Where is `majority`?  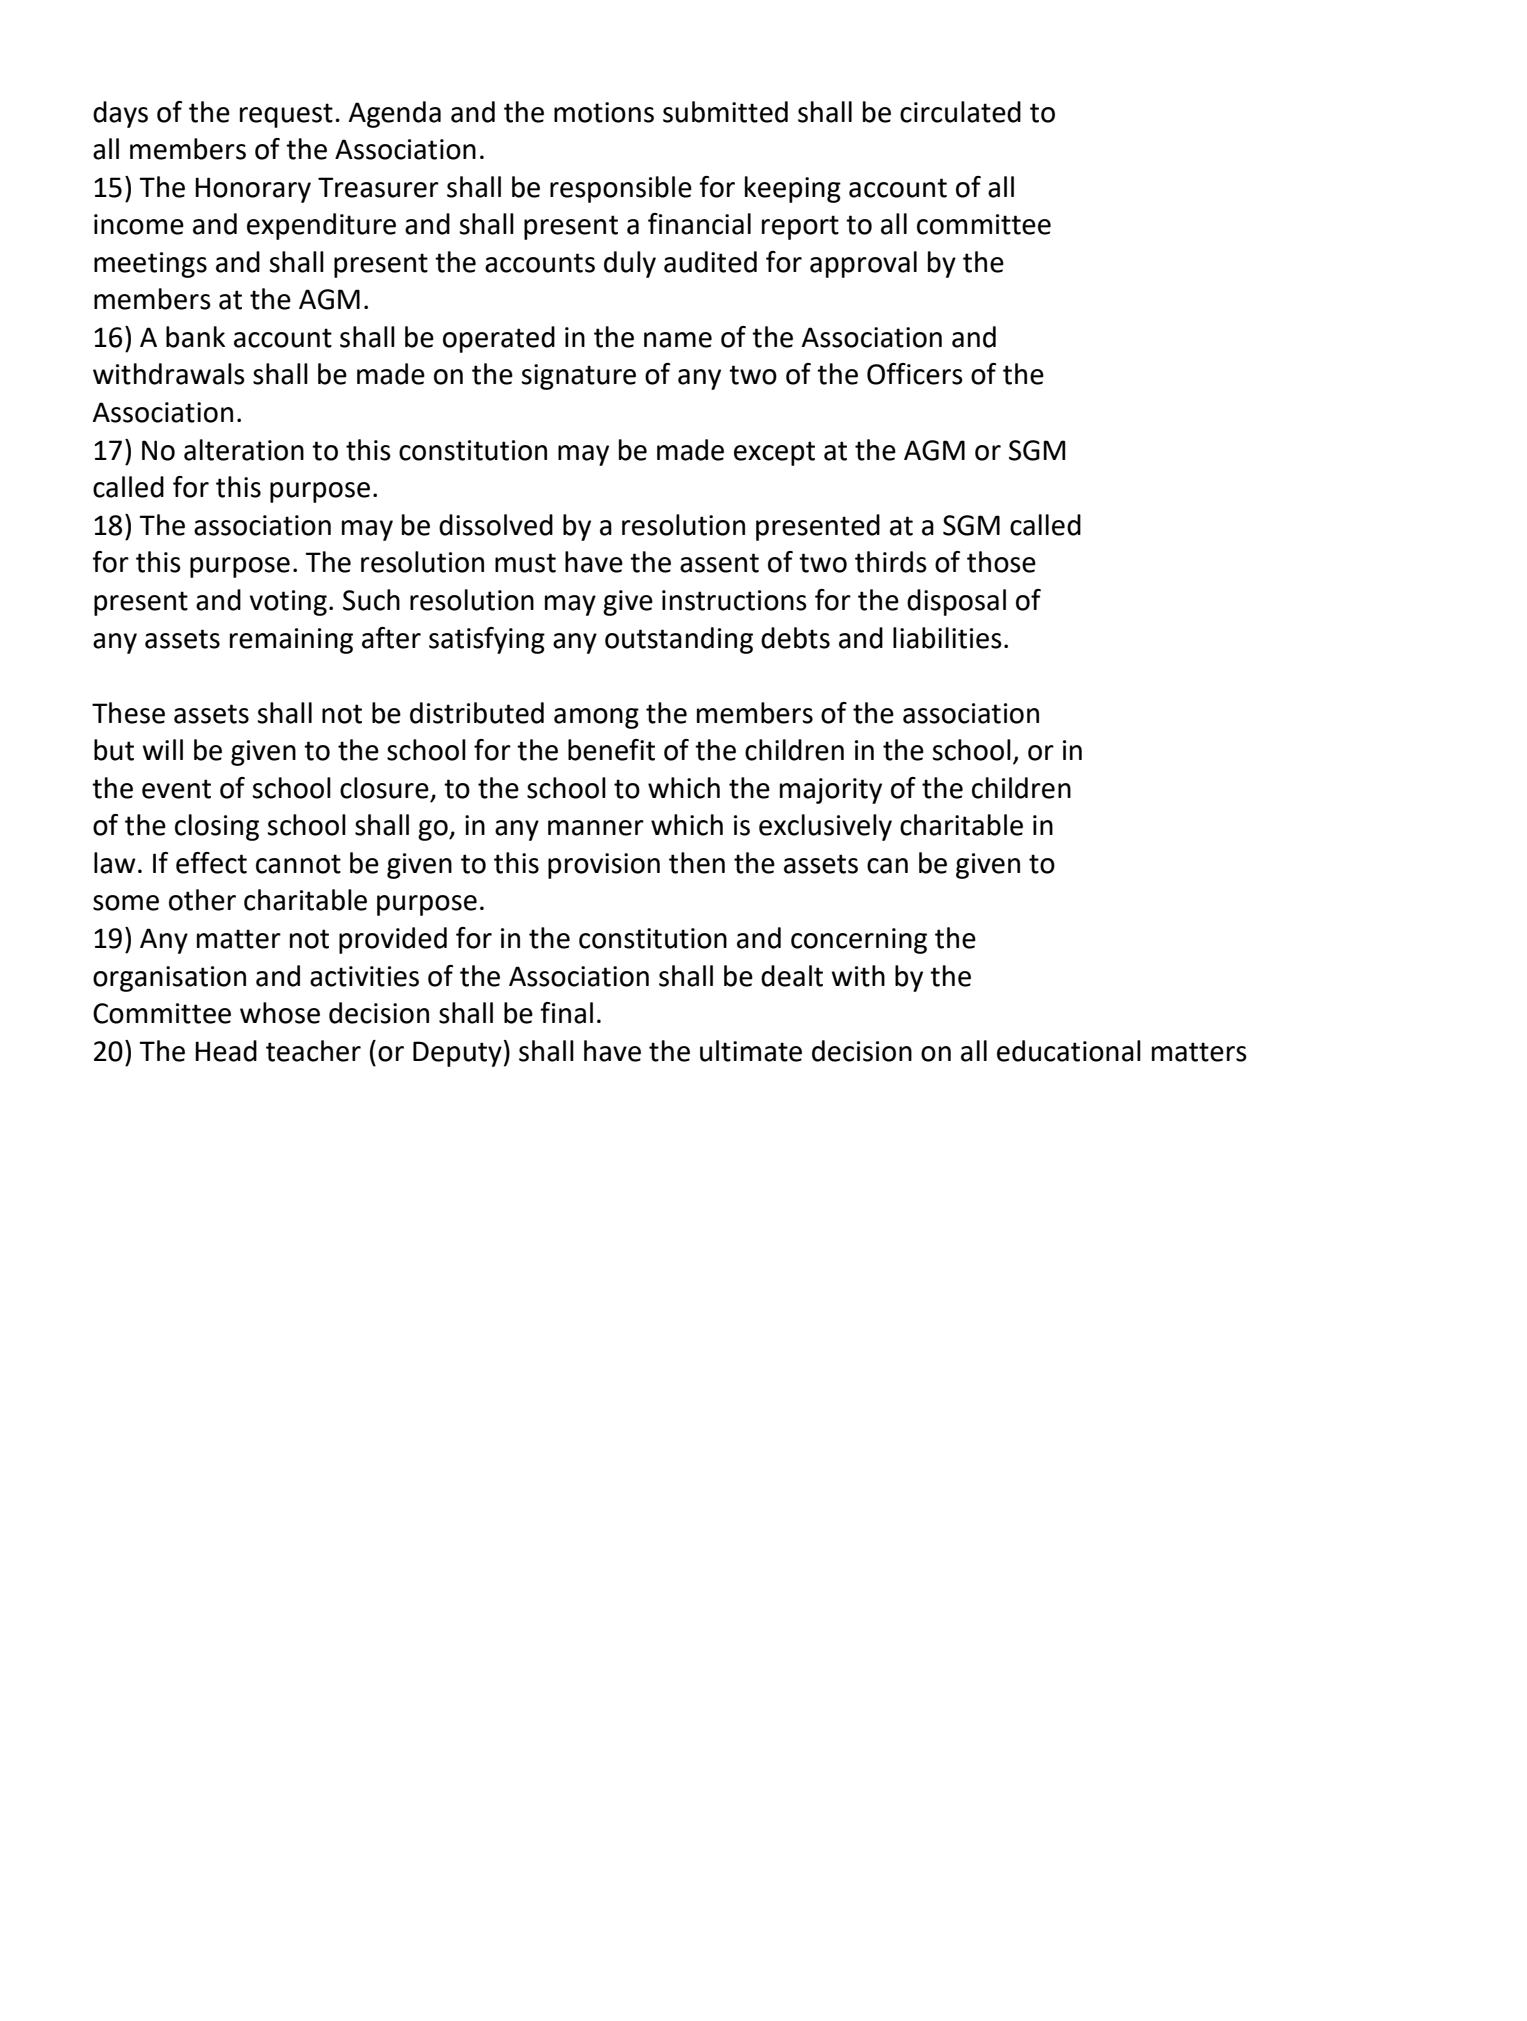
majority is located at coordinates (831, 791).
